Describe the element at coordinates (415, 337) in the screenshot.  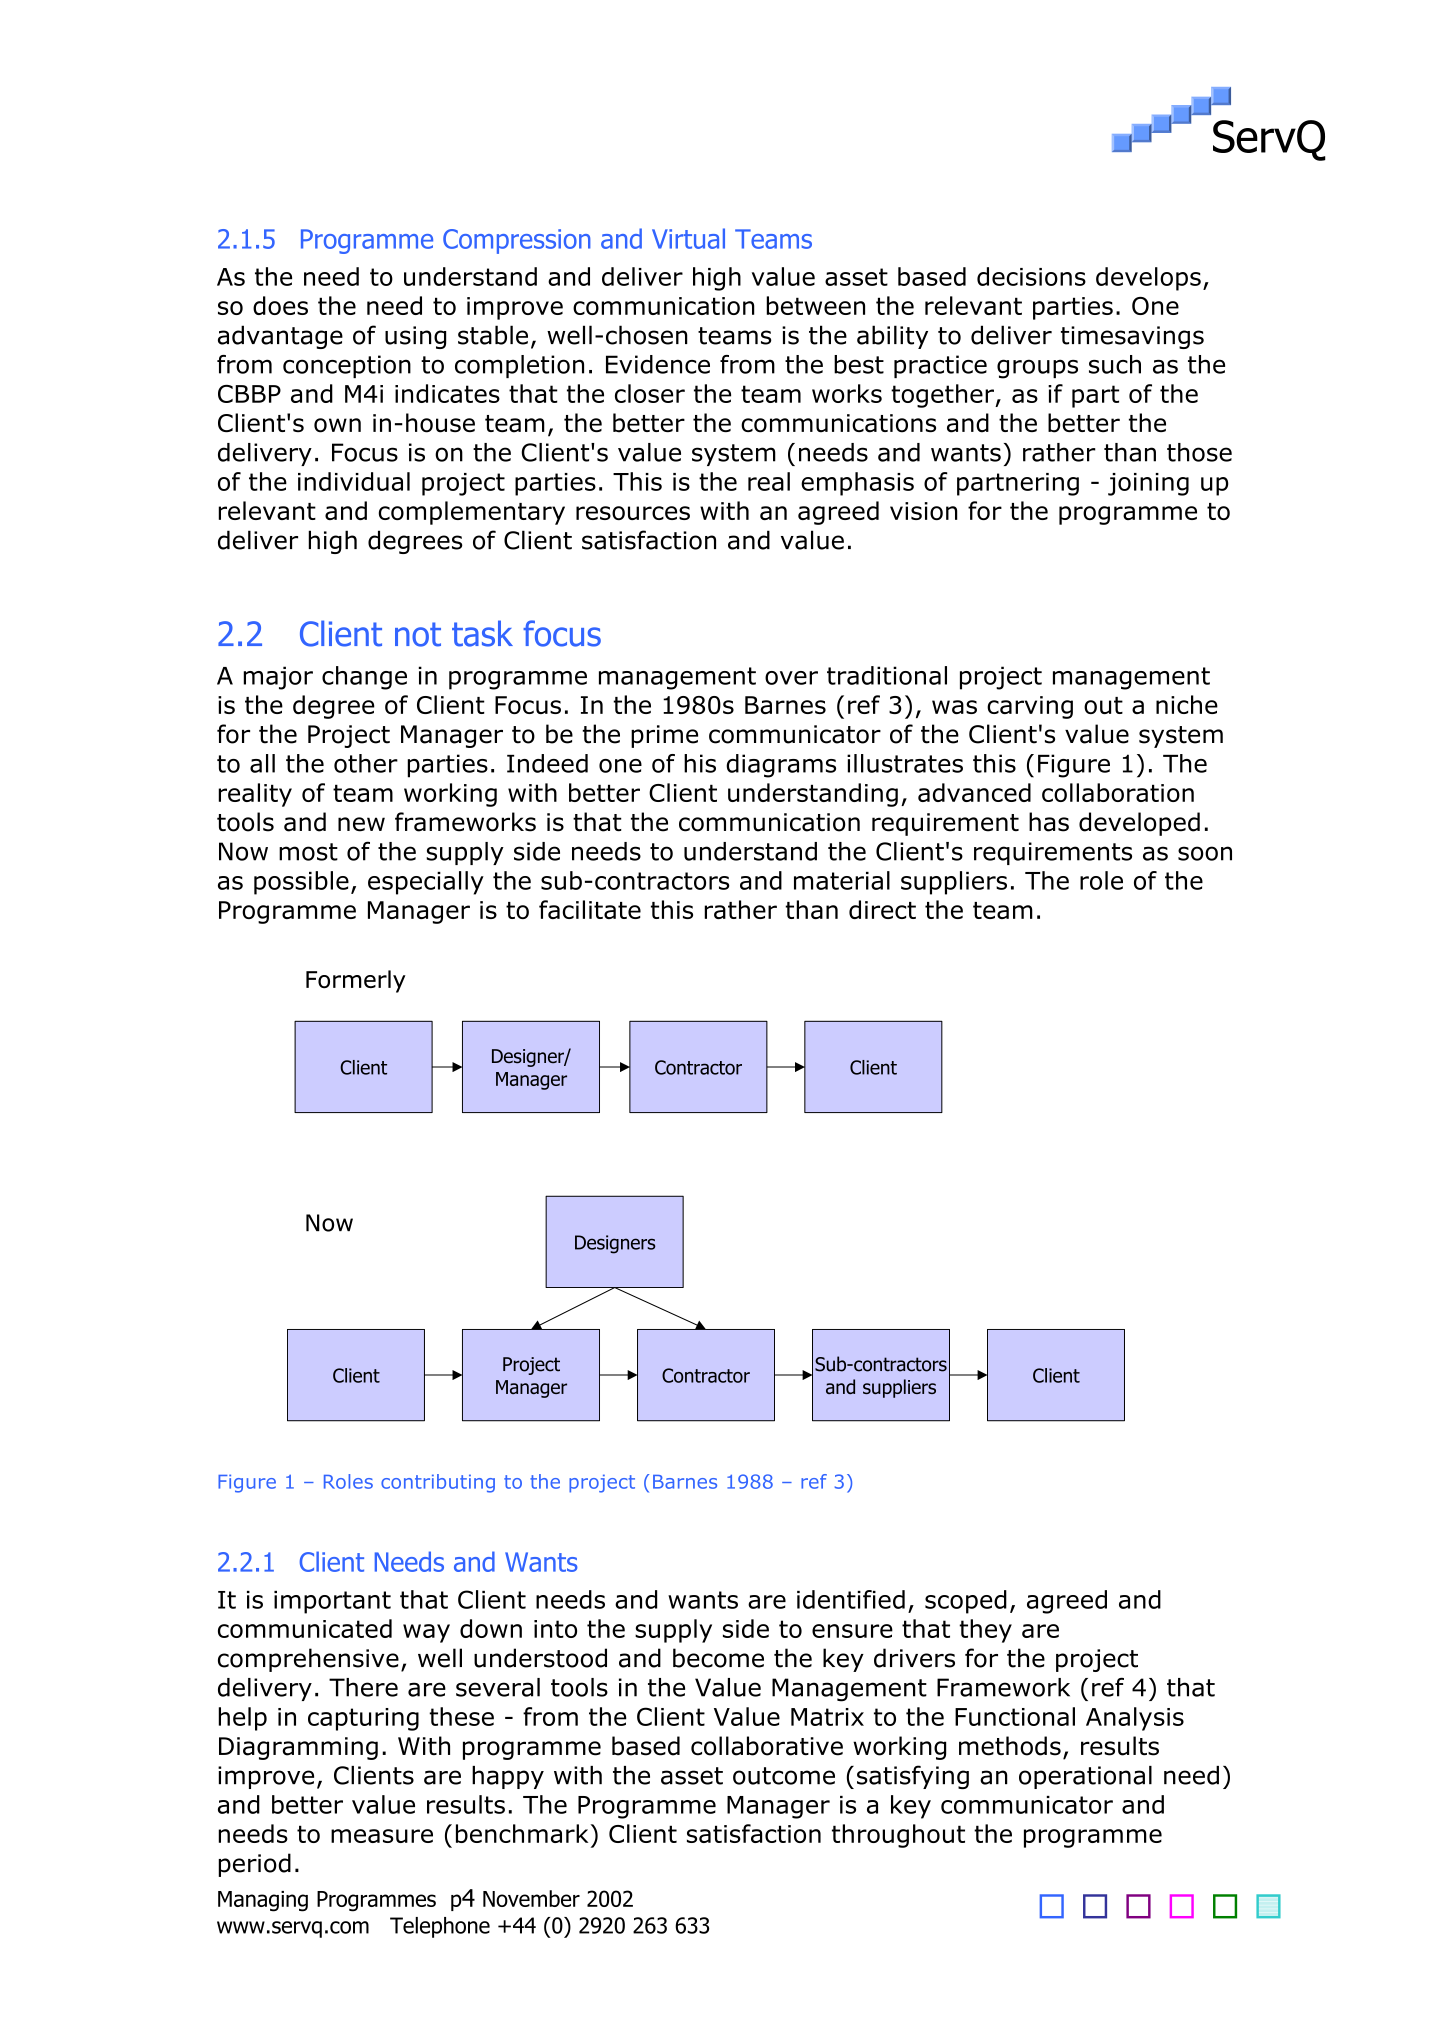
I see `using` at that location.
